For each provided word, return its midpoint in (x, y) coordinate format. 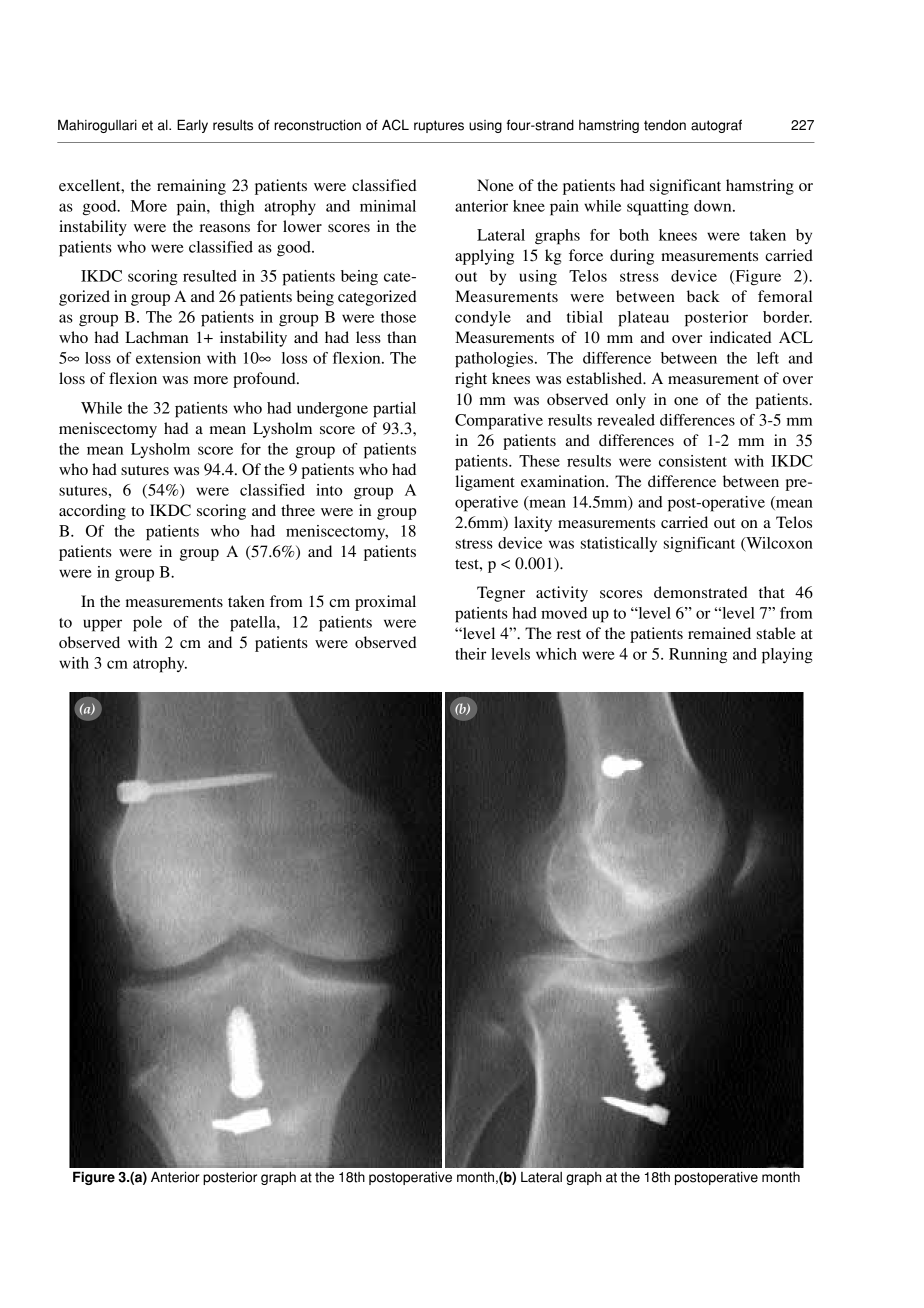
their (471, 654)
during (632, 257)
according (92, 512)
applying (484, 257)
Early (192, 126)
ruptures (439, 126)
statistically (619, 544)
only (631, 401)
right (471, 380)
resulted (210, 276)
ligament (485, 483)
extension (168, 358)
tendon (665, 125)
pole (147, 624)
